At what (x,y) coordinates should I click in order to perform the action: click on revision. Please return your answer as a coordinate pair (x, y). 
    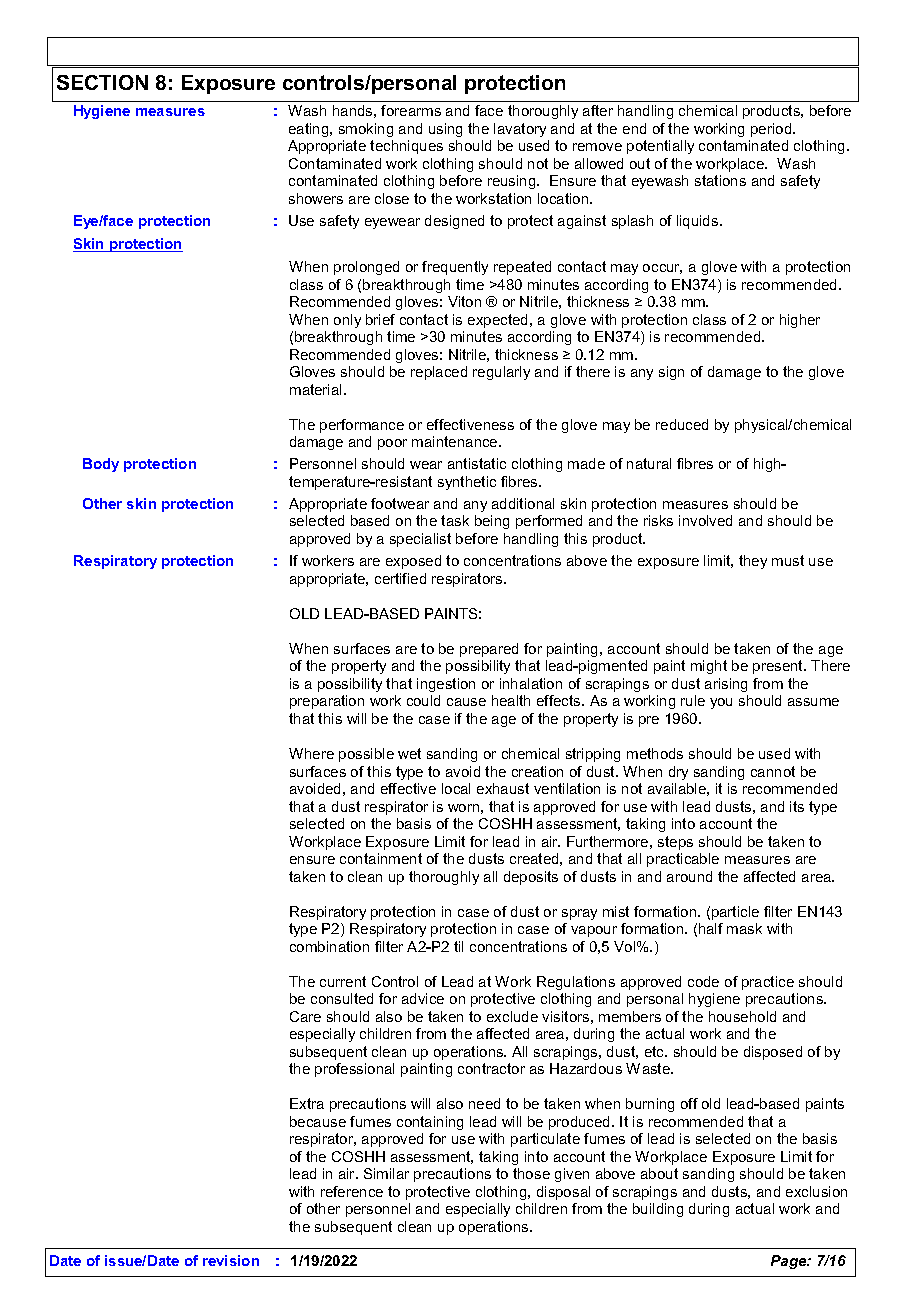
    Looking at the image, I should click on (231, 1260).
